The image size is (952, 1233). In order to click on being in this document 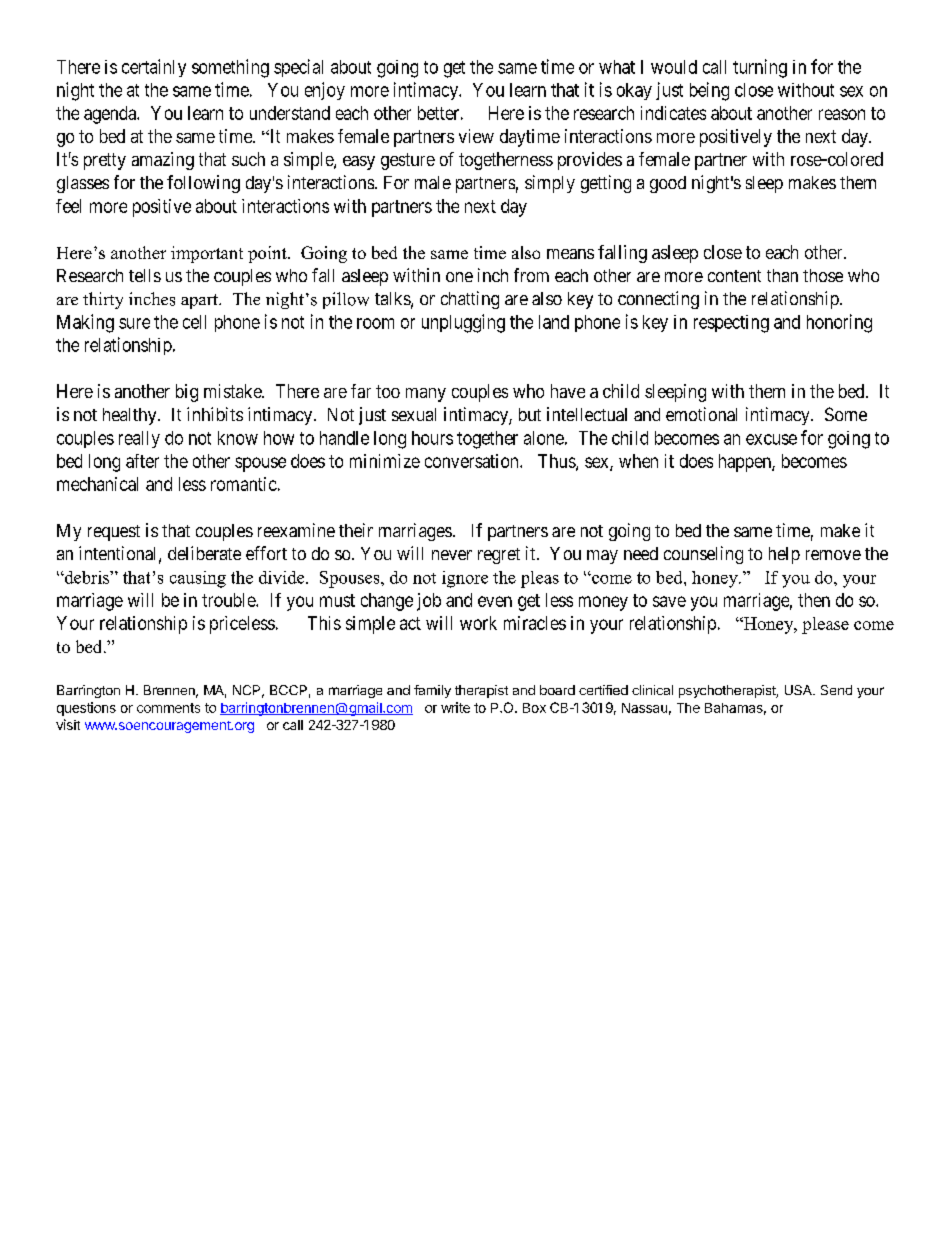, I will do `click(709, 91)`.
